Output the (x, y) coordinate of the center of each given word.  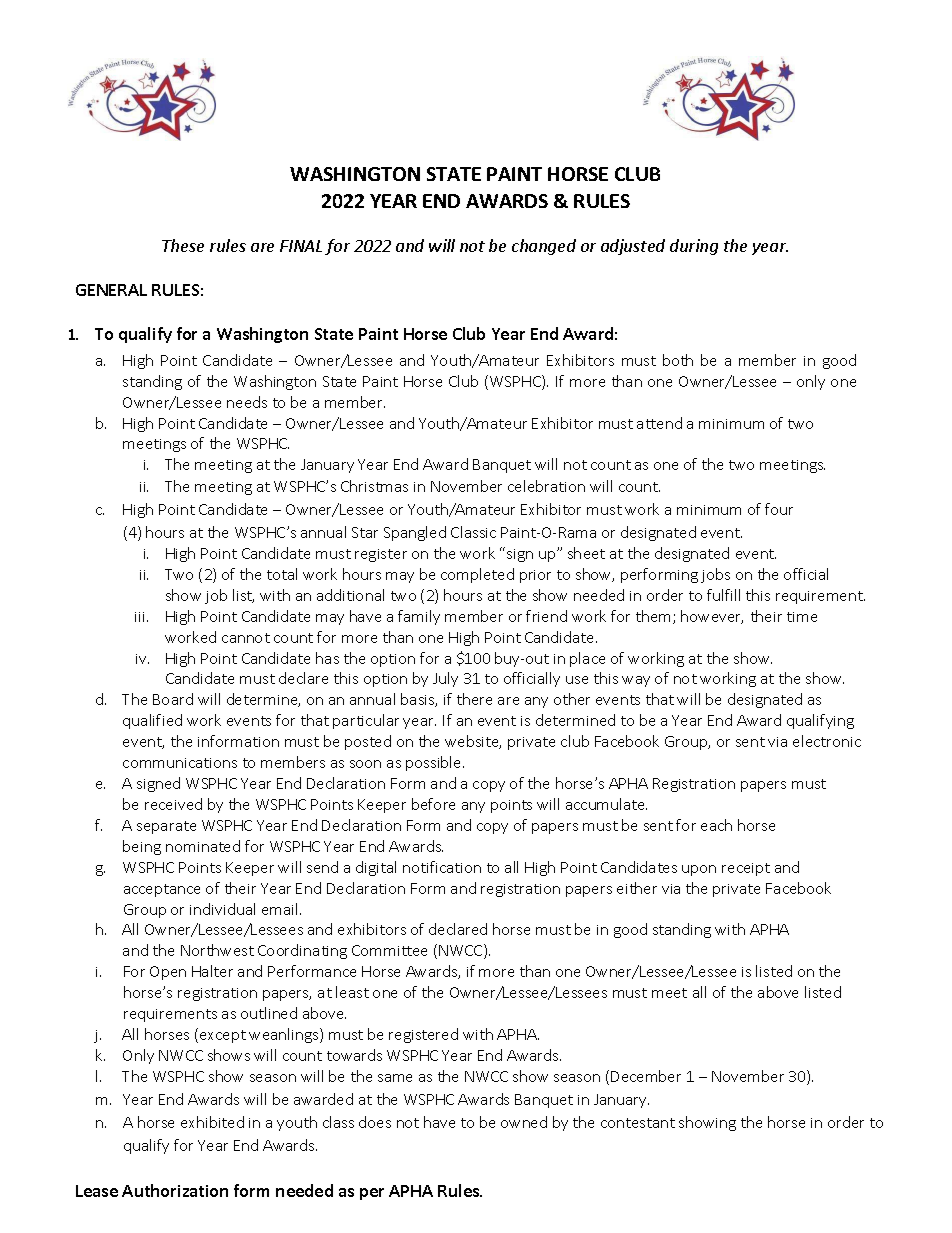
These (183, 245)
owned (524, 1122)
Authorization (175, 1190)
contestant (638, 1123)
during (694, 247)
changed (544, 247)
